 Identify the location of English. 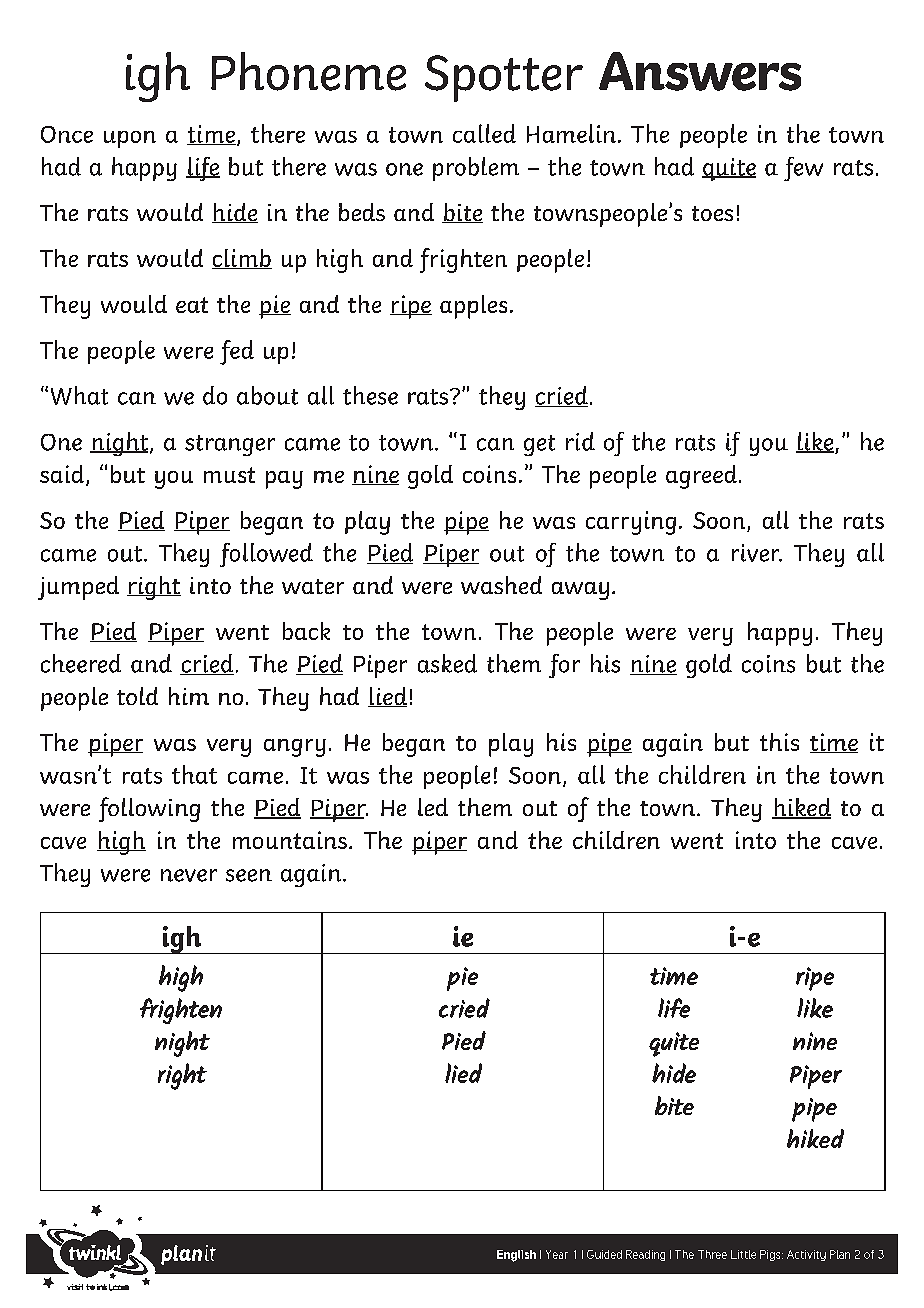
(516, 1256).
